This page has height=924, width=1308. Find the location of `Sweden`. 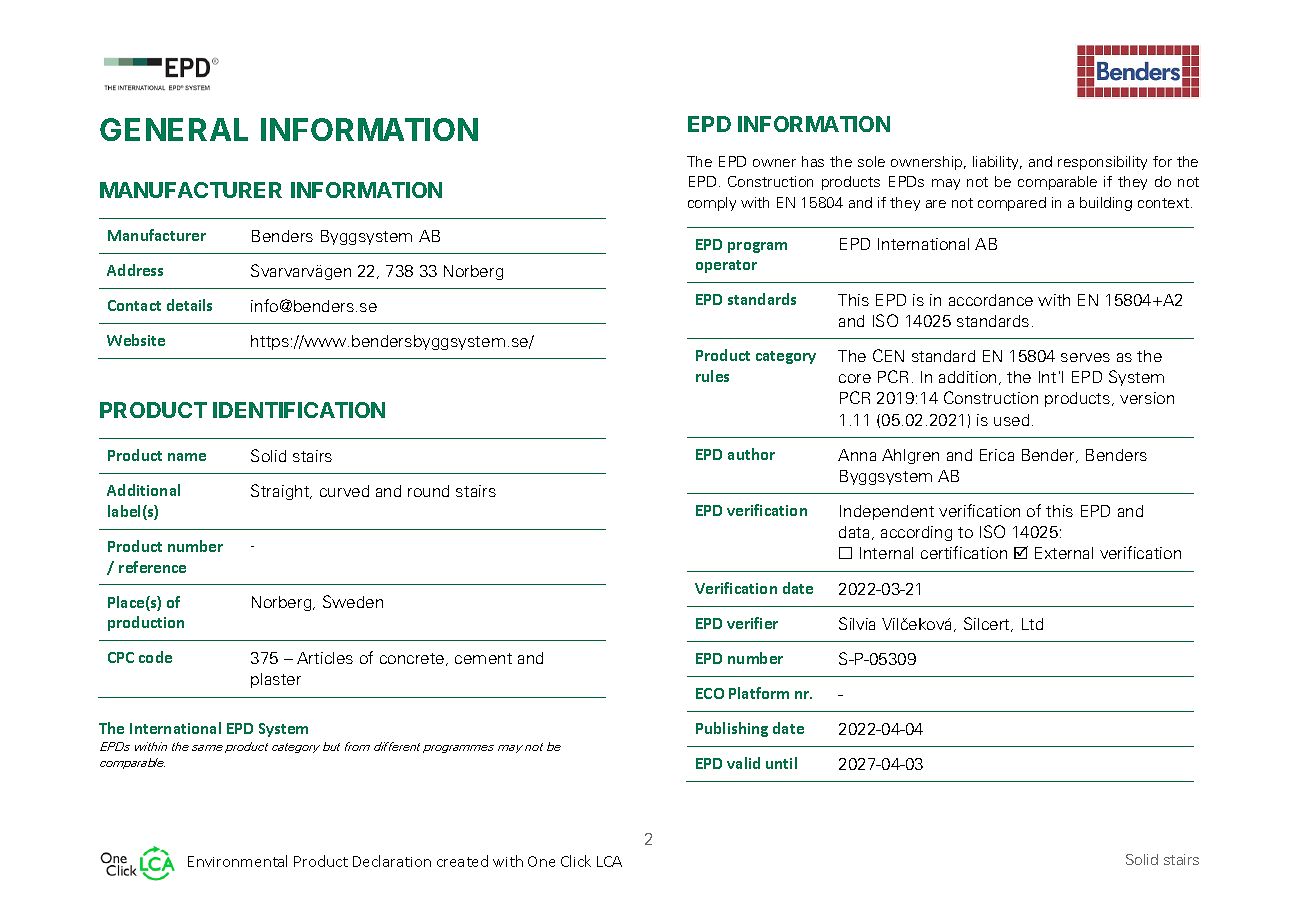

Sweden is located at coordinates (353, 601).
